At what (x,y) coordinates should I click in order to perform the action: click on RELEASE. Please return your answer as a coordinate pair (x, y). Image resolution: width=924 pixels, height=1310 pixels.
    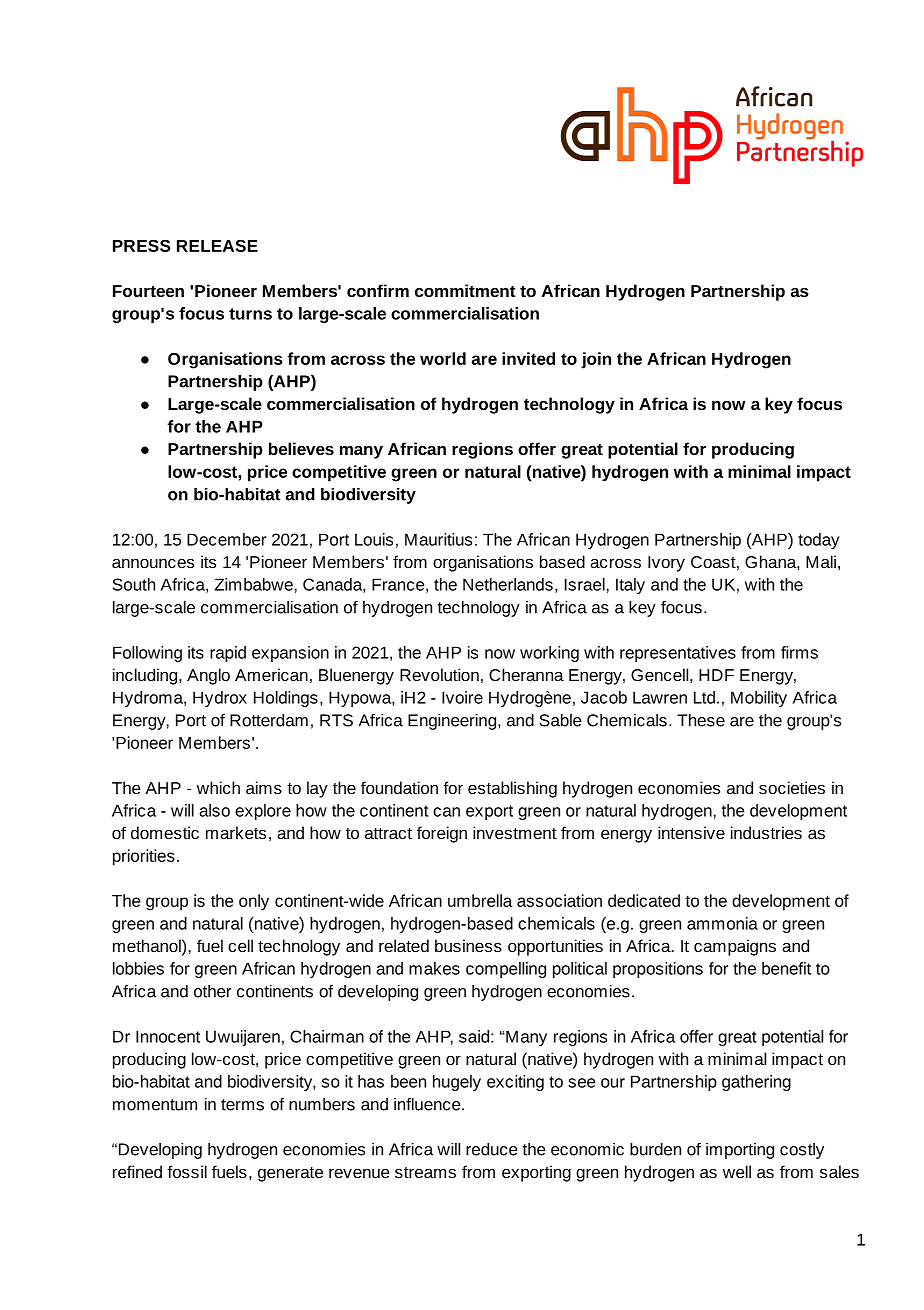
    Looking at the image, I should click on (217, 246).
